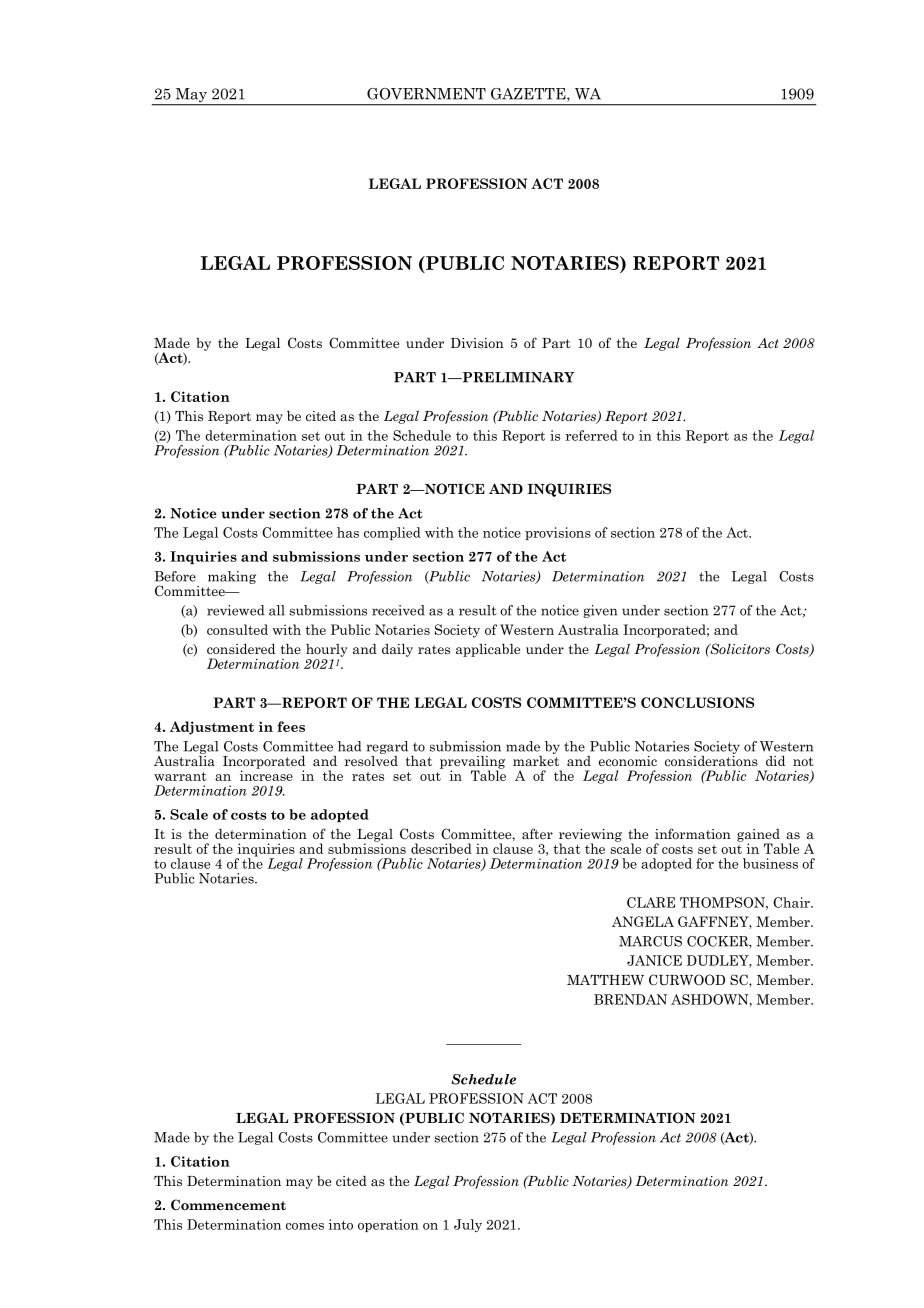  What do you see at coordinates (739, 649) in the screenshot?
I see `Solicitors` at bounding box center [739, 649].
